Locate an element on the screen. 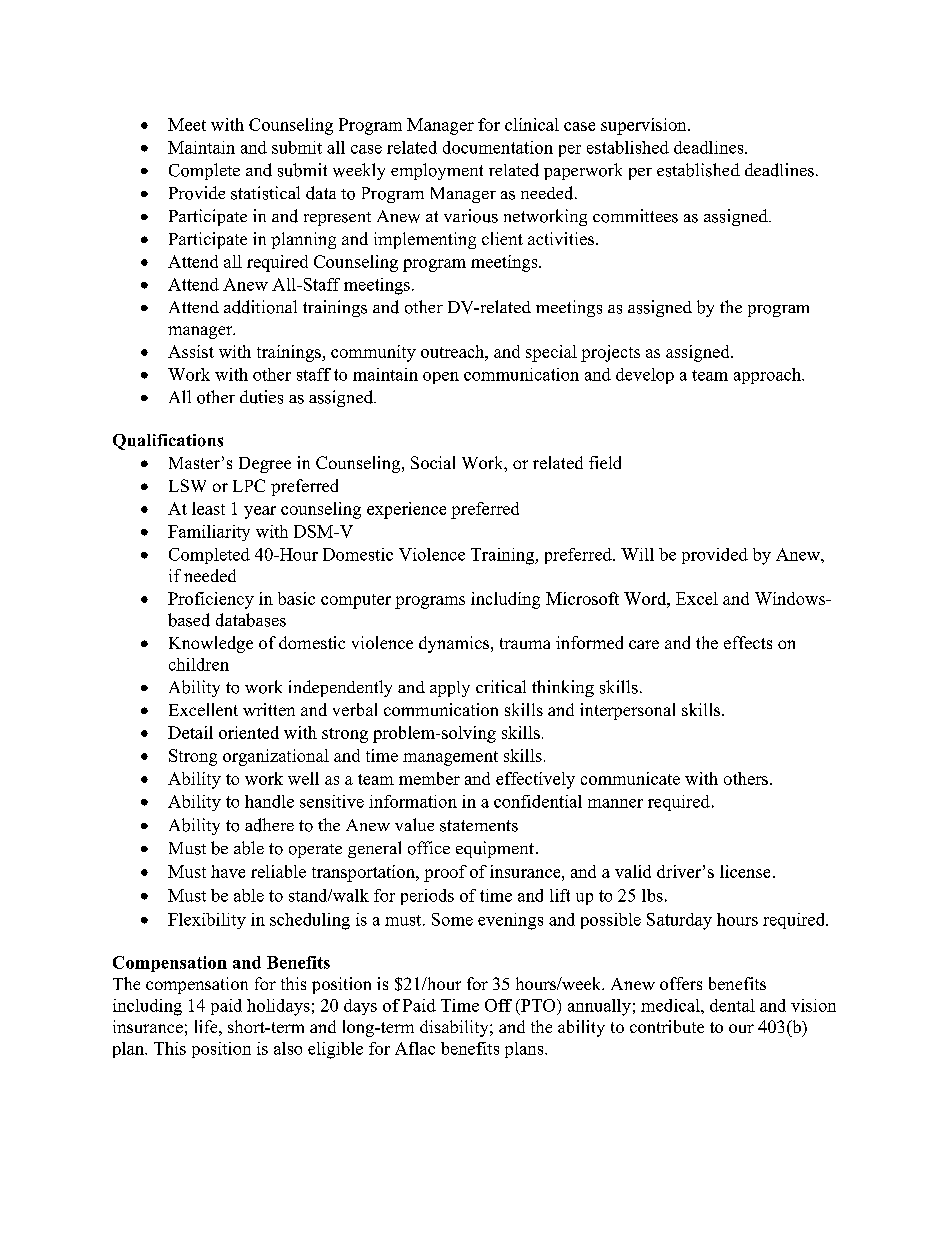 The image size is (952, 1233). Will is located at coordinates (637, 554).
